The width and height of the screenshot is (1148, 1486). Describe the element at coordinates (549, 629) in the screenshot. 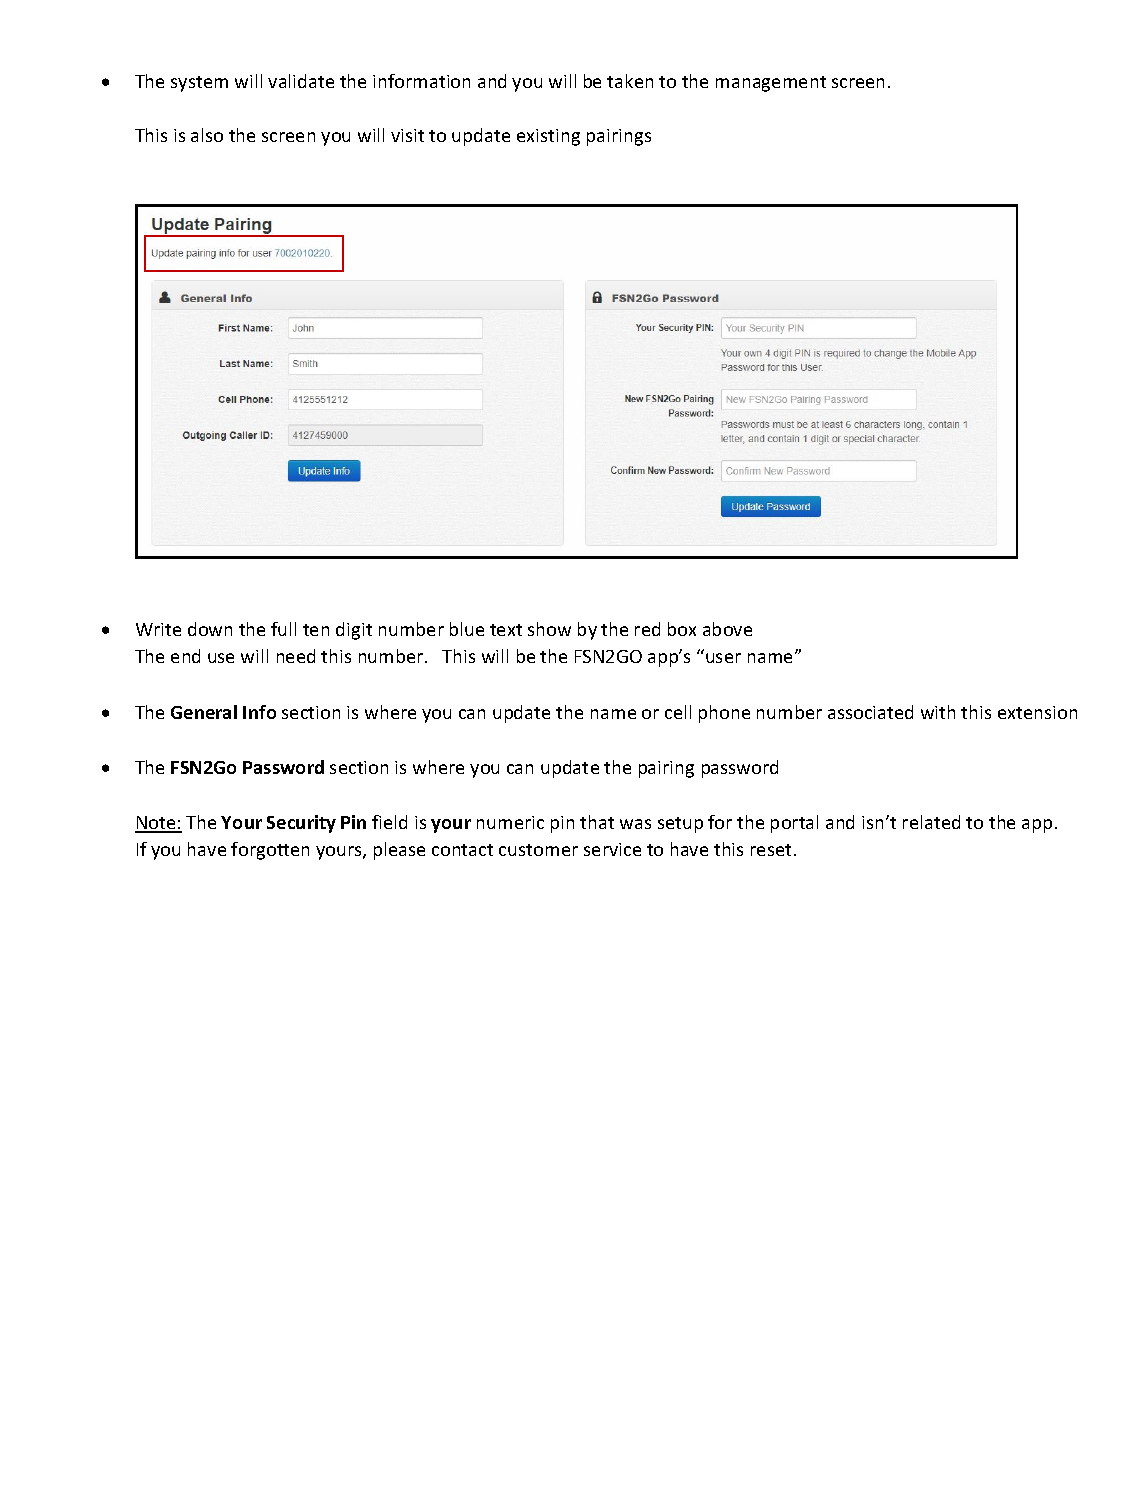

I see `show` at that location.
